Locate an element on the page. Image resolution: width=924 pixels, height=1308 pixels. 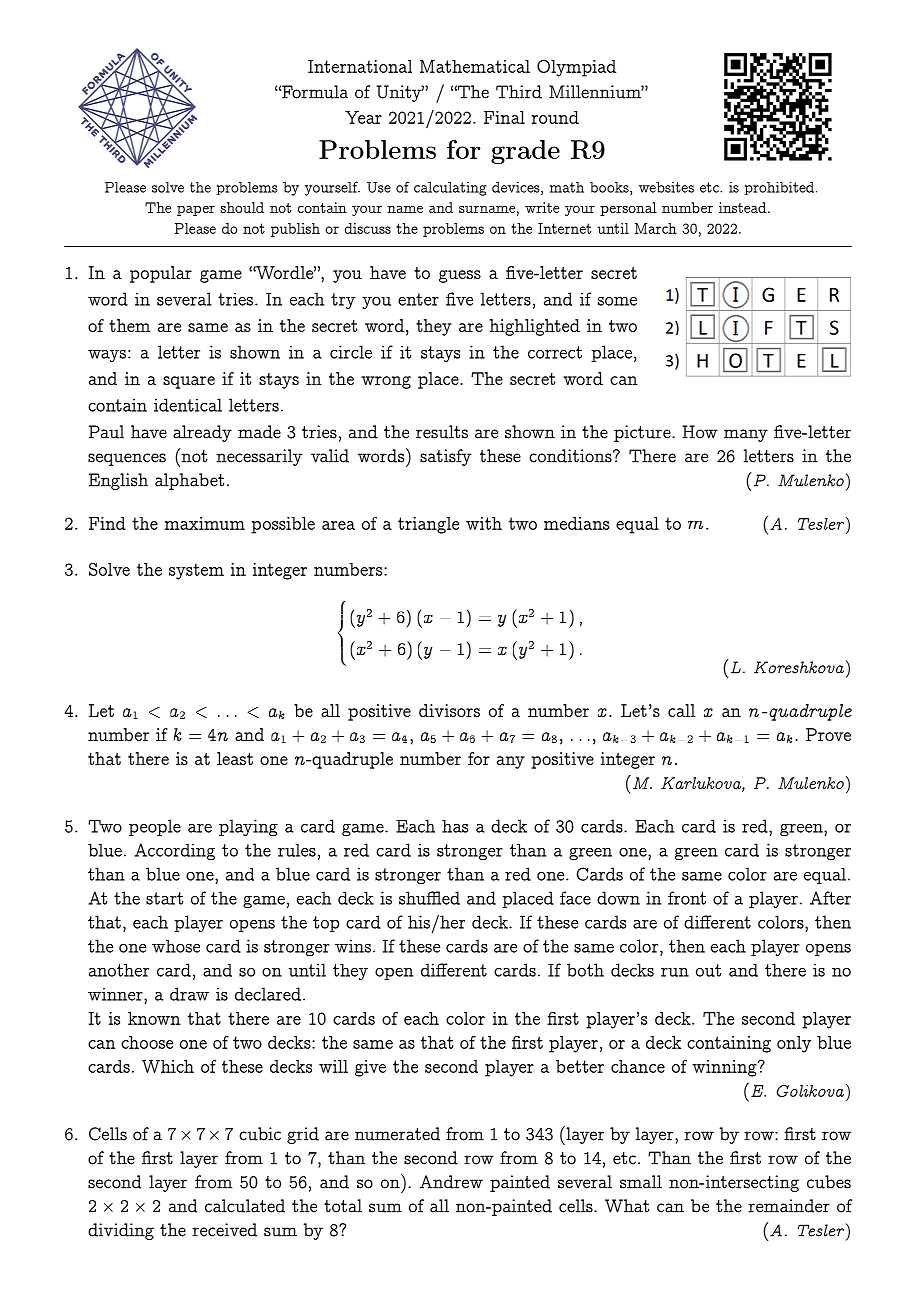
many is located at coordinates (746, 435).
